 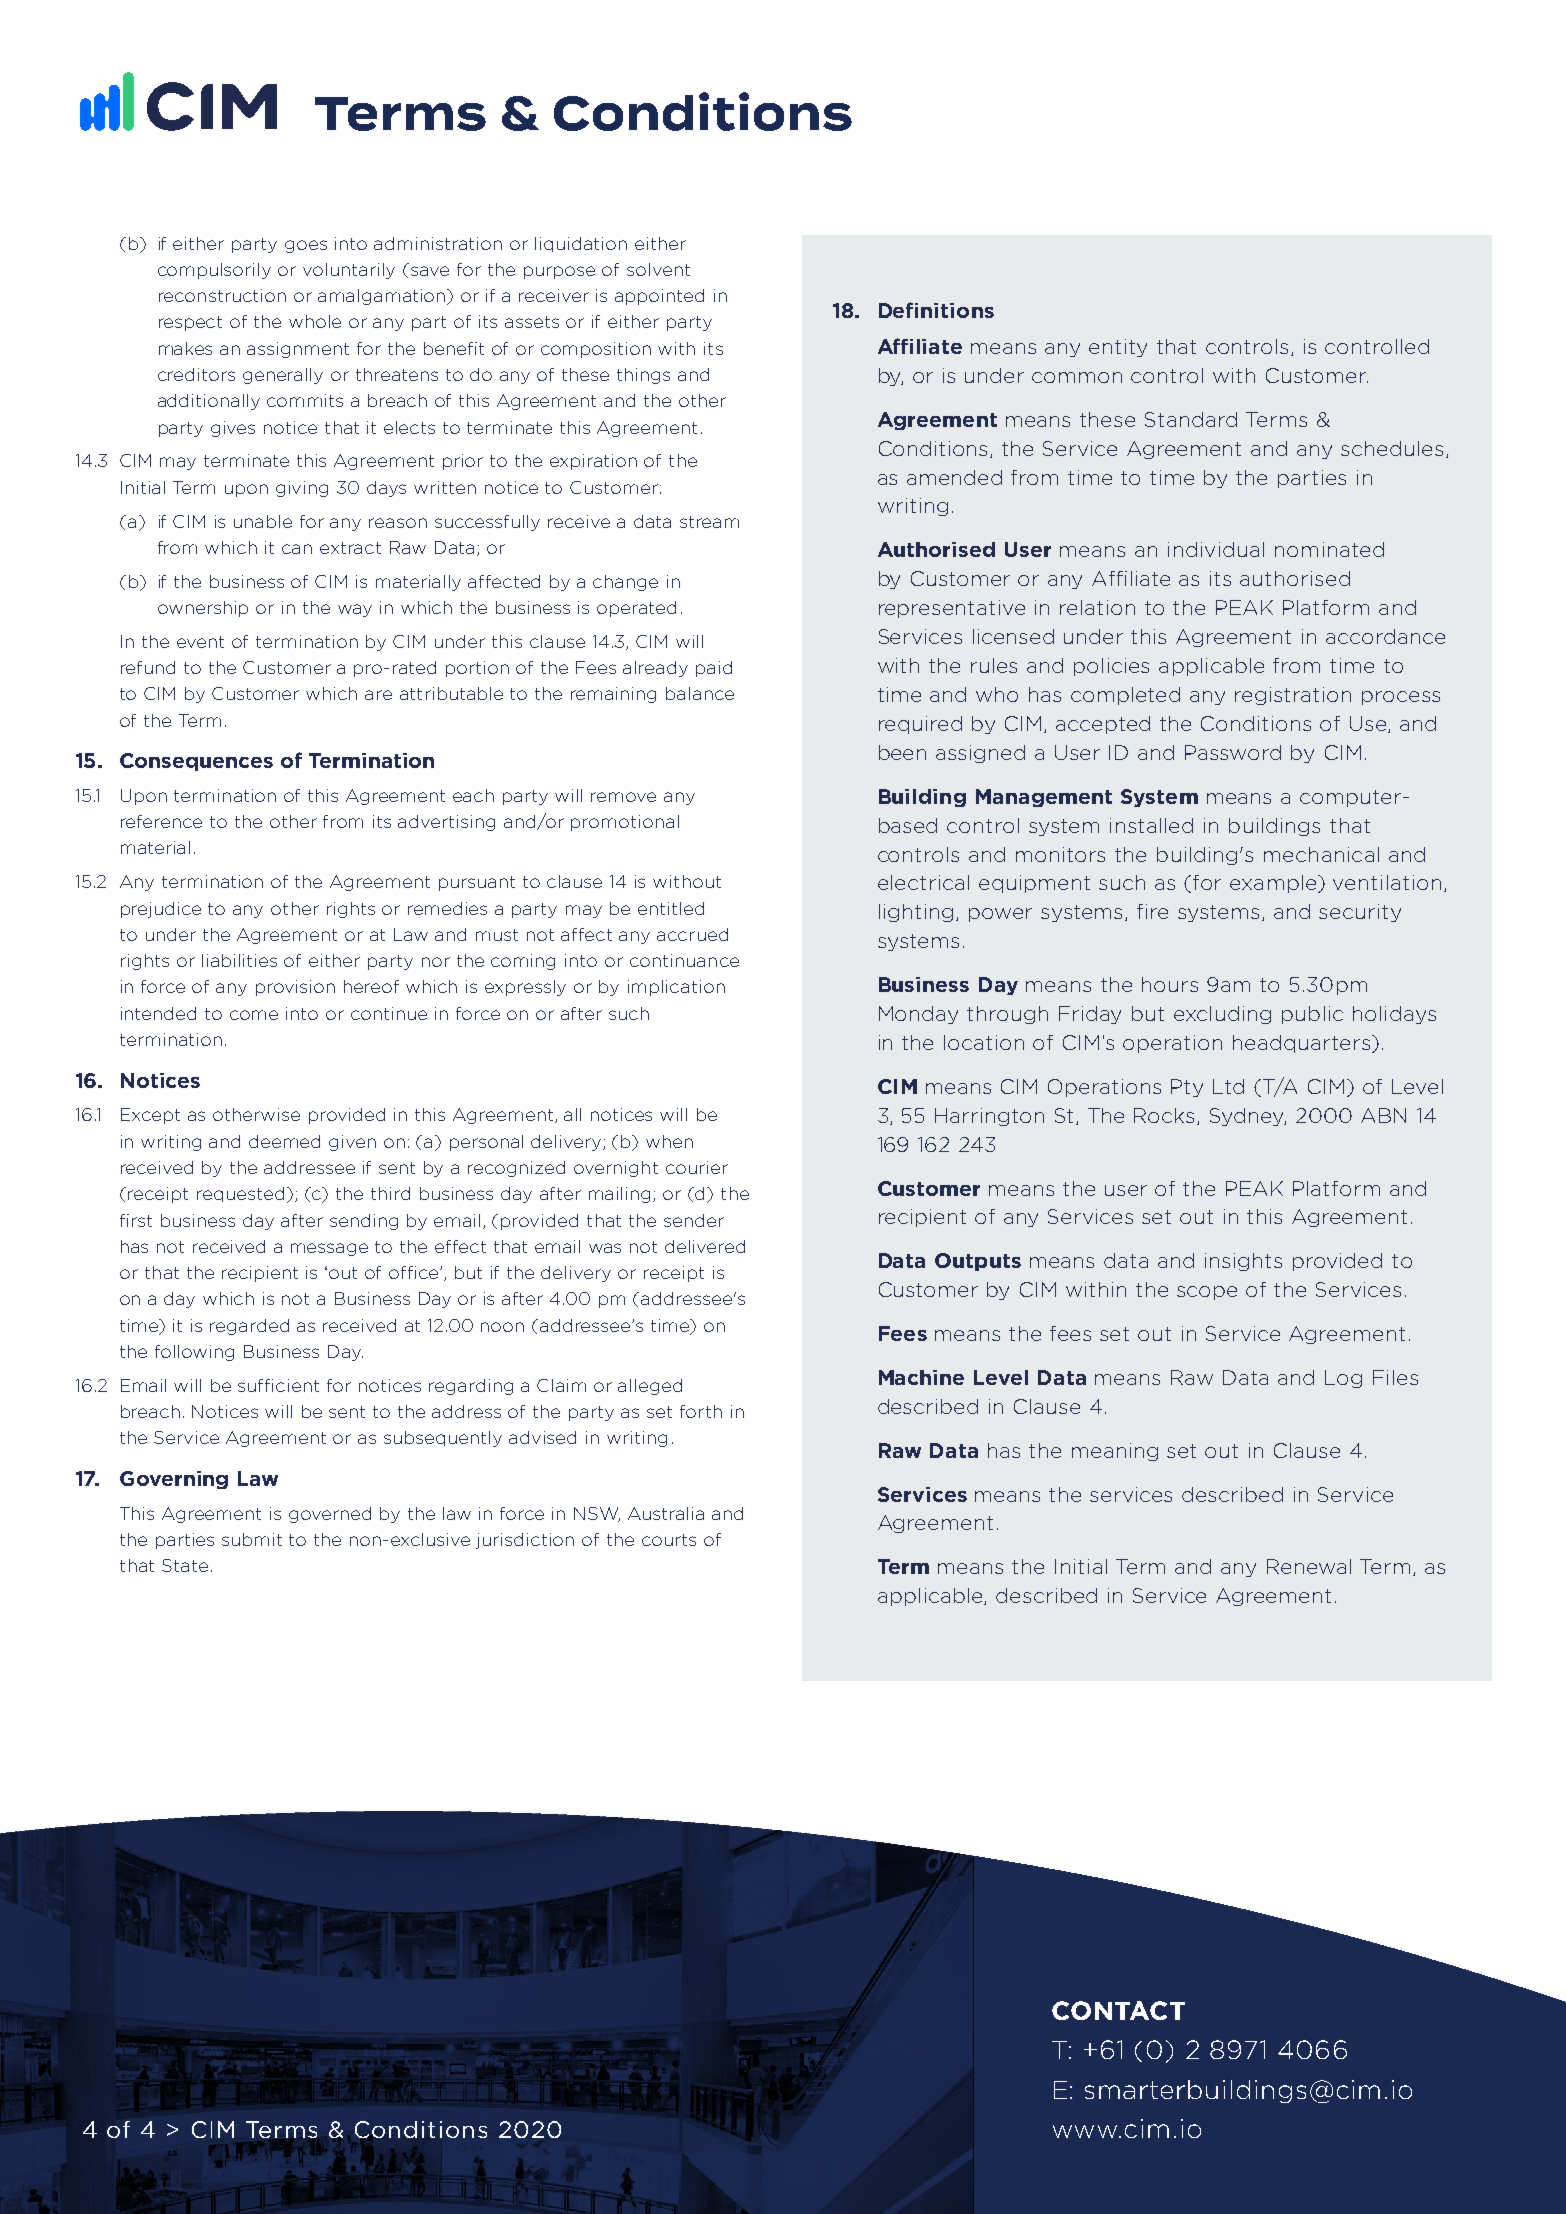 What do you see at coordinates (252, 1539) in the image?
I see `submit` at bounding box center [252, 1539].
